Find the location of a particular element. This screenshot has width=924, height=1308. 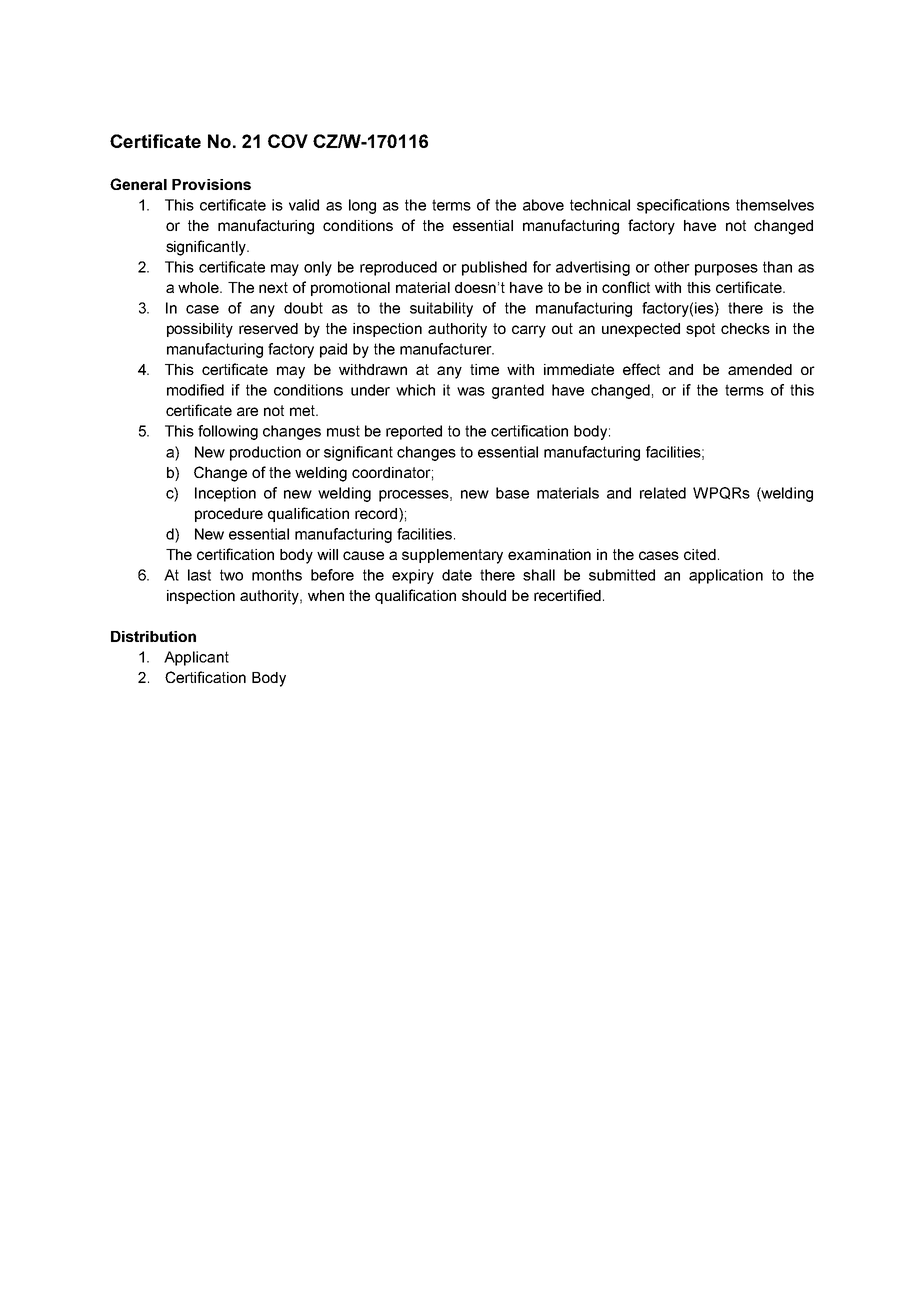

procedure is located at coordinates (229, 515).
